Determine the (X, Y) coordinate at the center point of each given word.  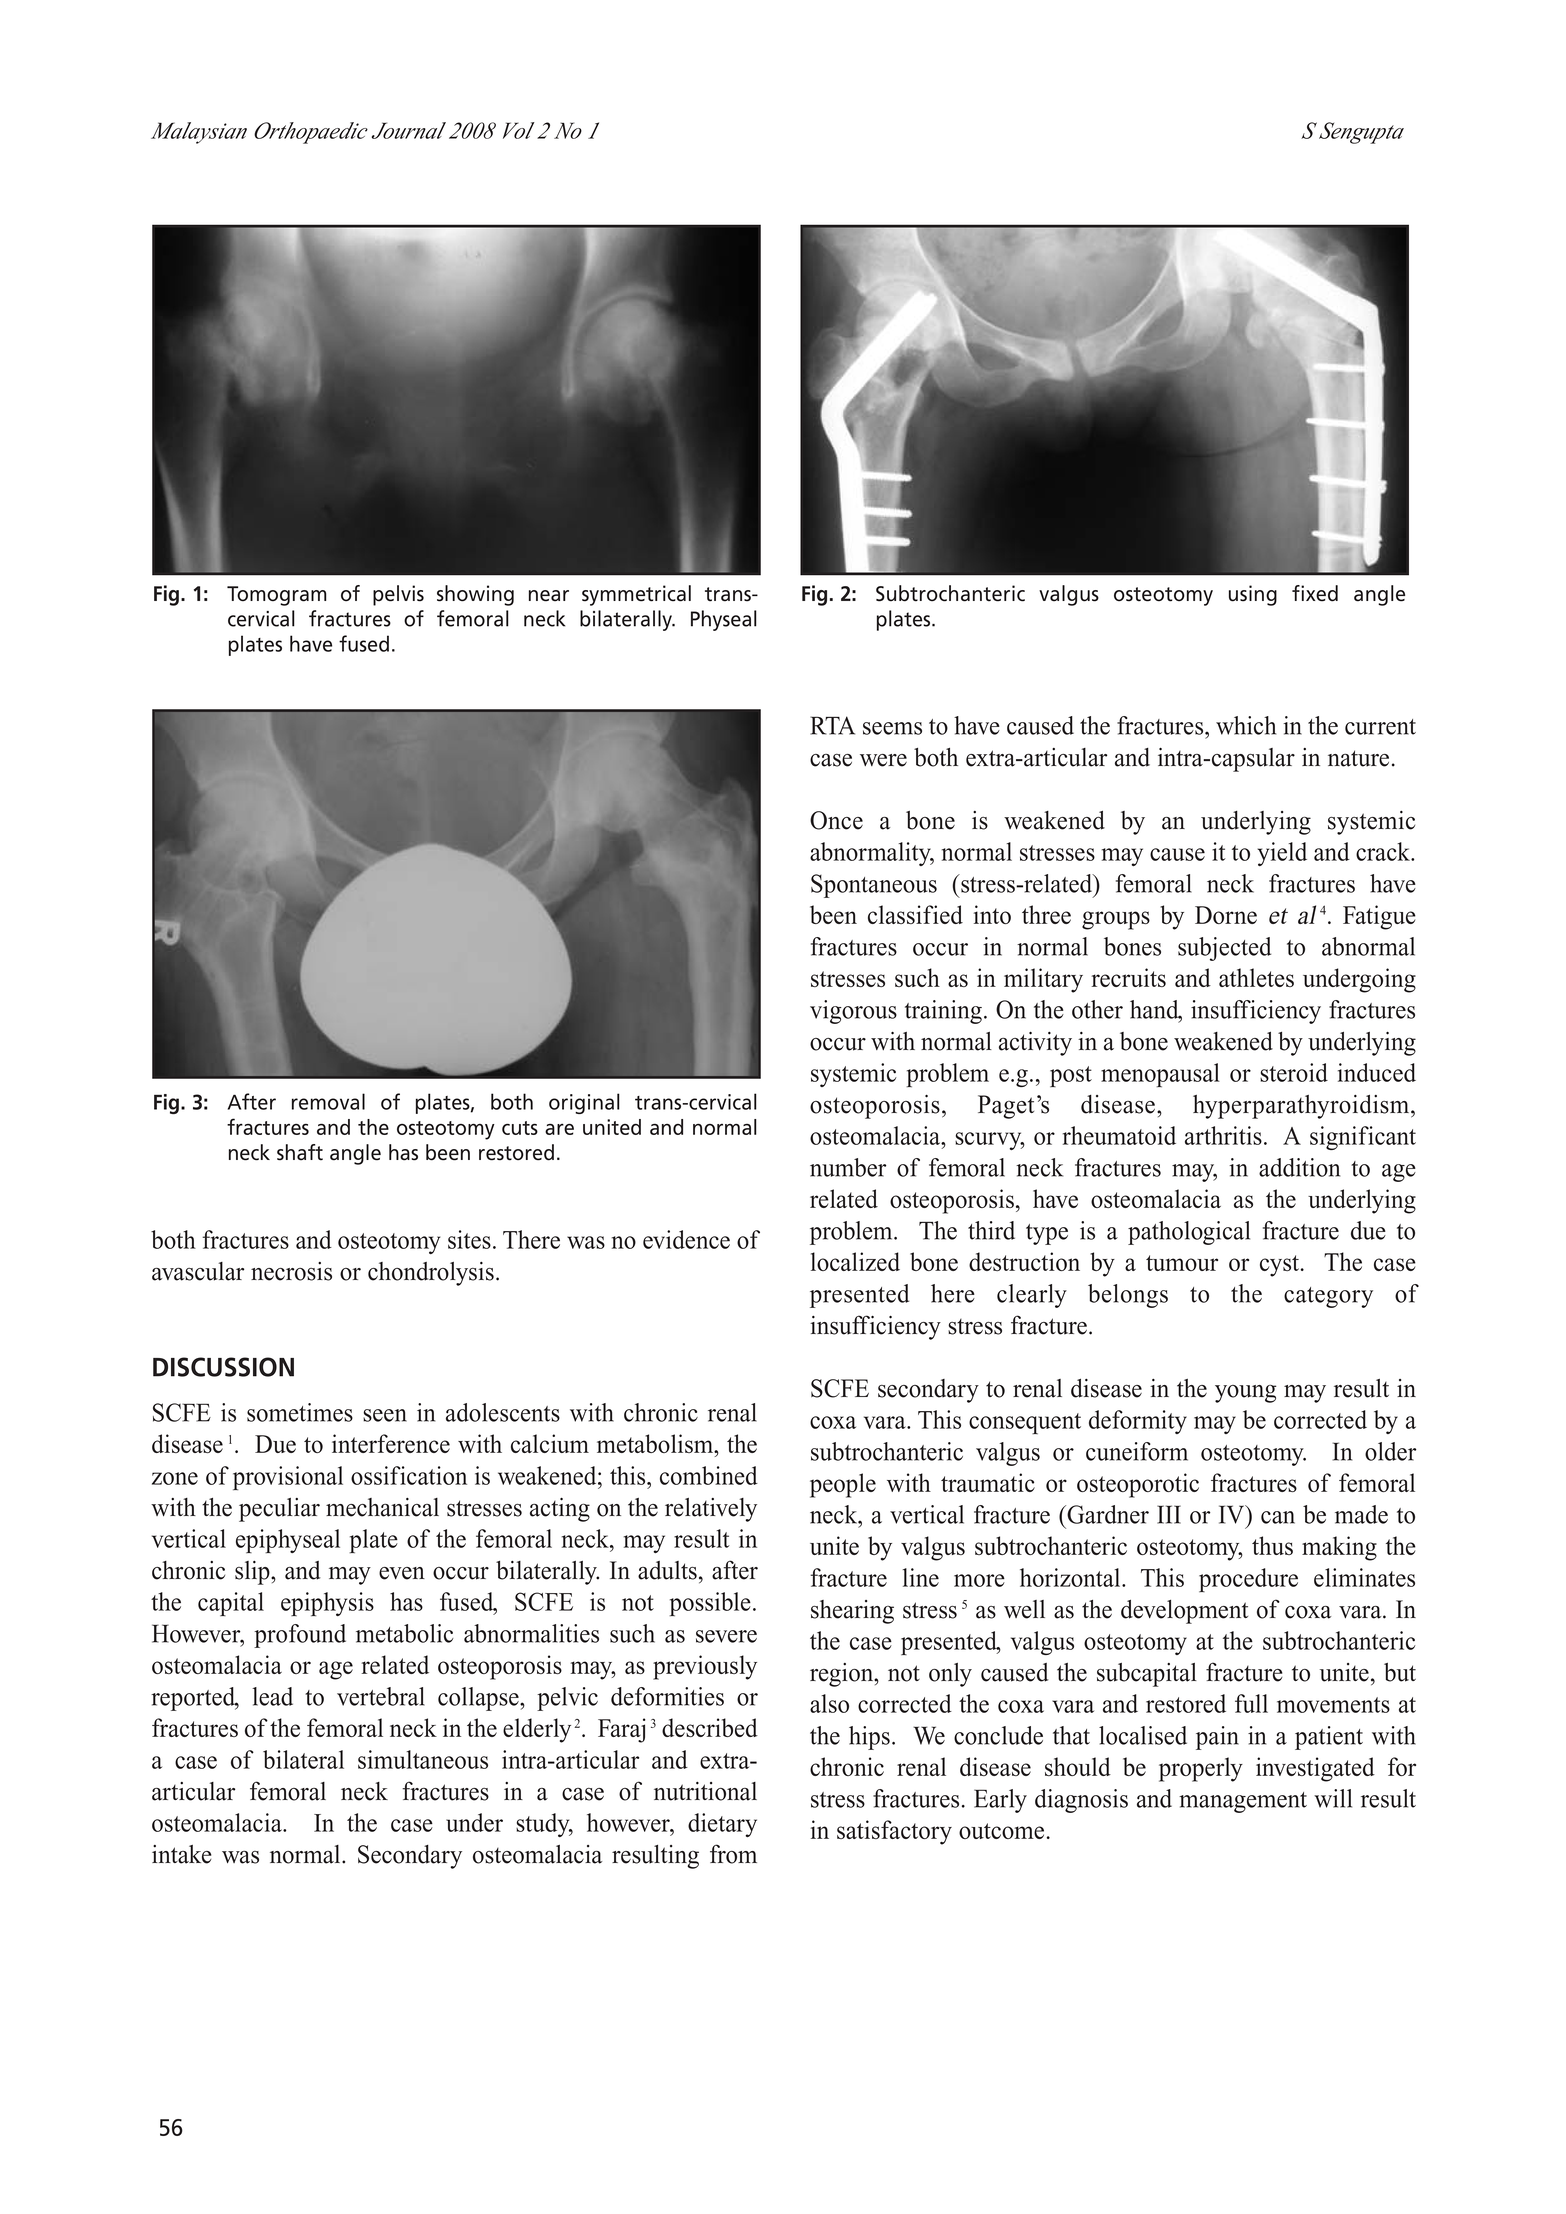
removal (328, 1101)
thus (1272, 1545)
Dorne (1226, 915)
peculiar (279, 1510)
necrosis (291, 1271)
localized (855, 1261)
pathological (1189, 1233)
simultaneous (423, 1759)
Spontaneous (874, 886)
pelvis (398, 595)
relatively (711, 1510)
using (1253, 595)
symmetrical (636, 595)
